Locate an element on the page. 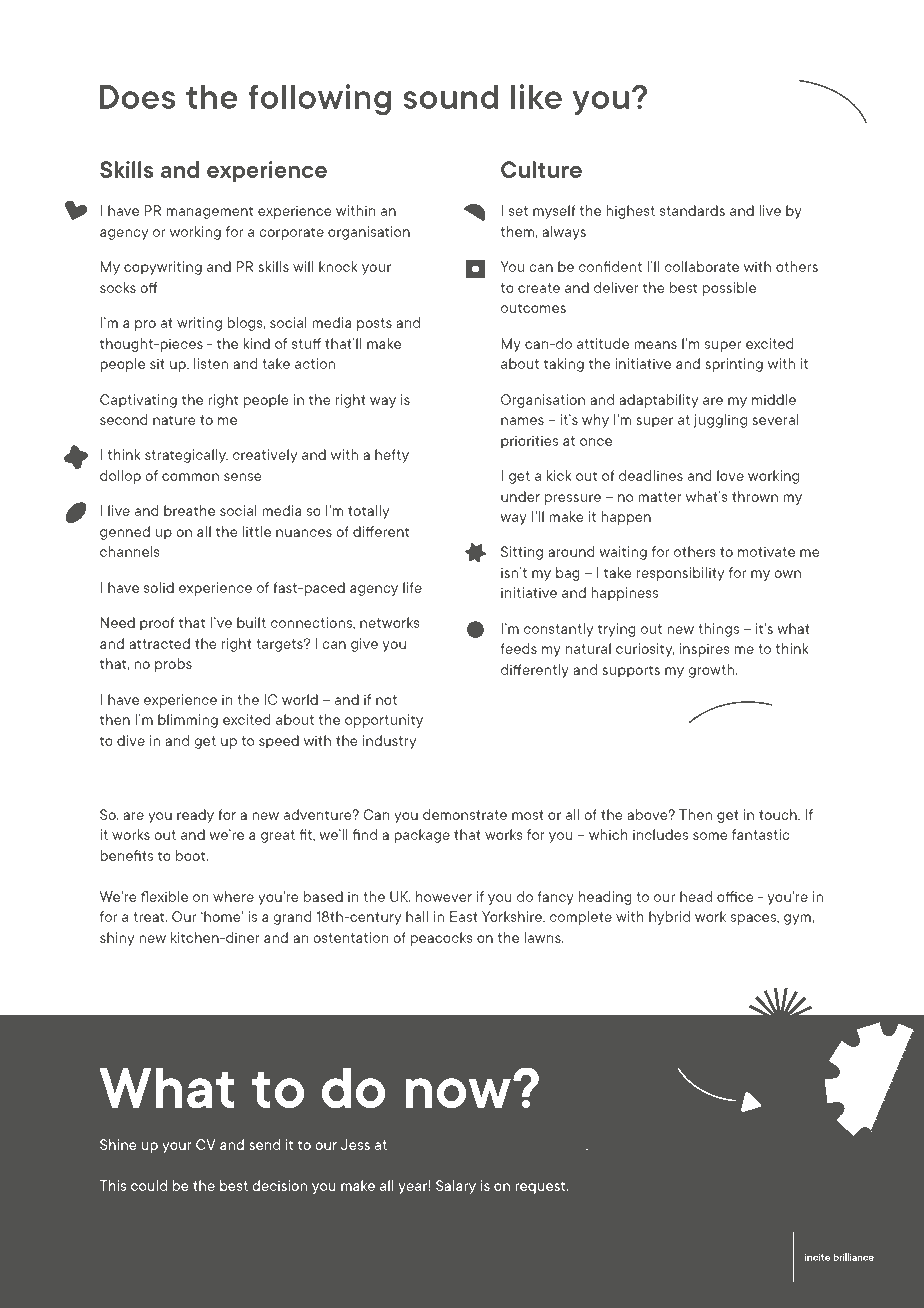 This document has width=924, height=1308. some is located at coordinates (710, 836).
